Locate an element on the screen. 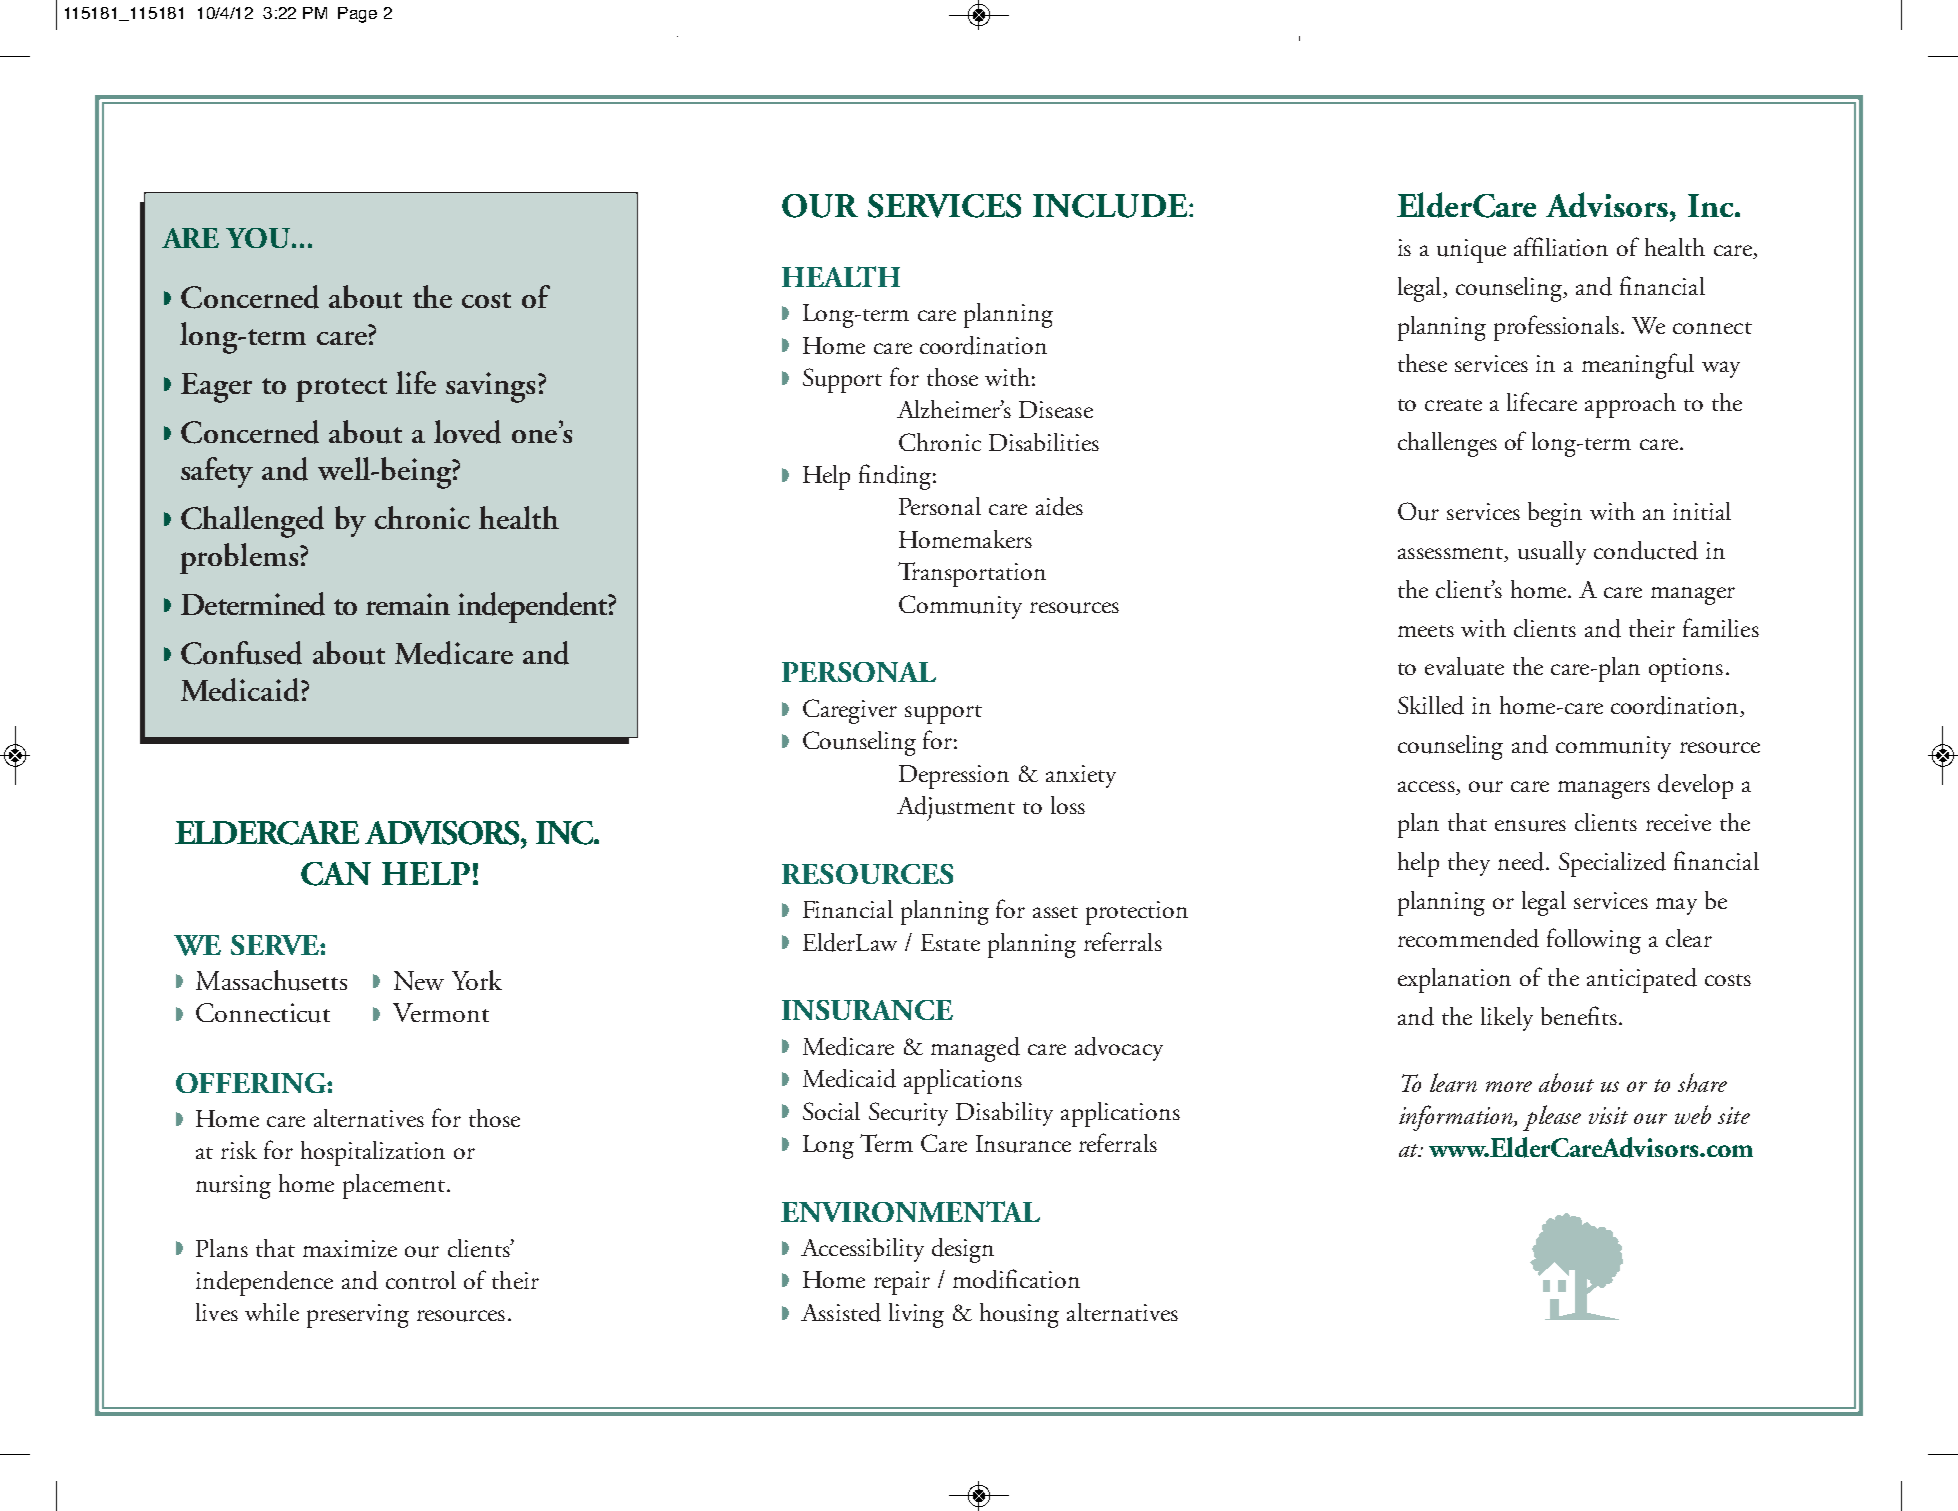  Vermont is located at coordinates (441, 1012).
